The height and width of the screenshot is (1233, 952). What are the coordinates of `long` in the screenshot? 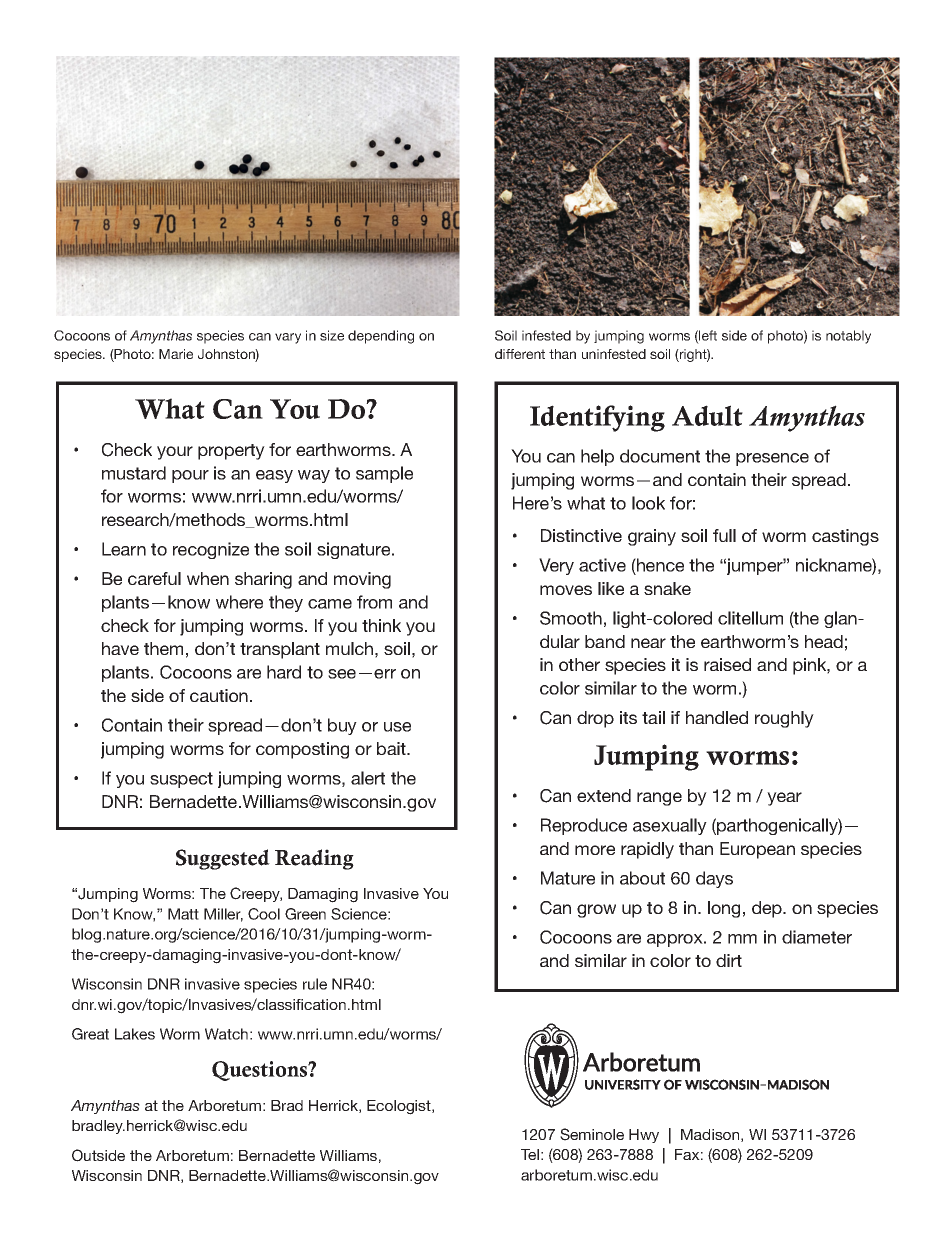 It's located at (724, 909).
